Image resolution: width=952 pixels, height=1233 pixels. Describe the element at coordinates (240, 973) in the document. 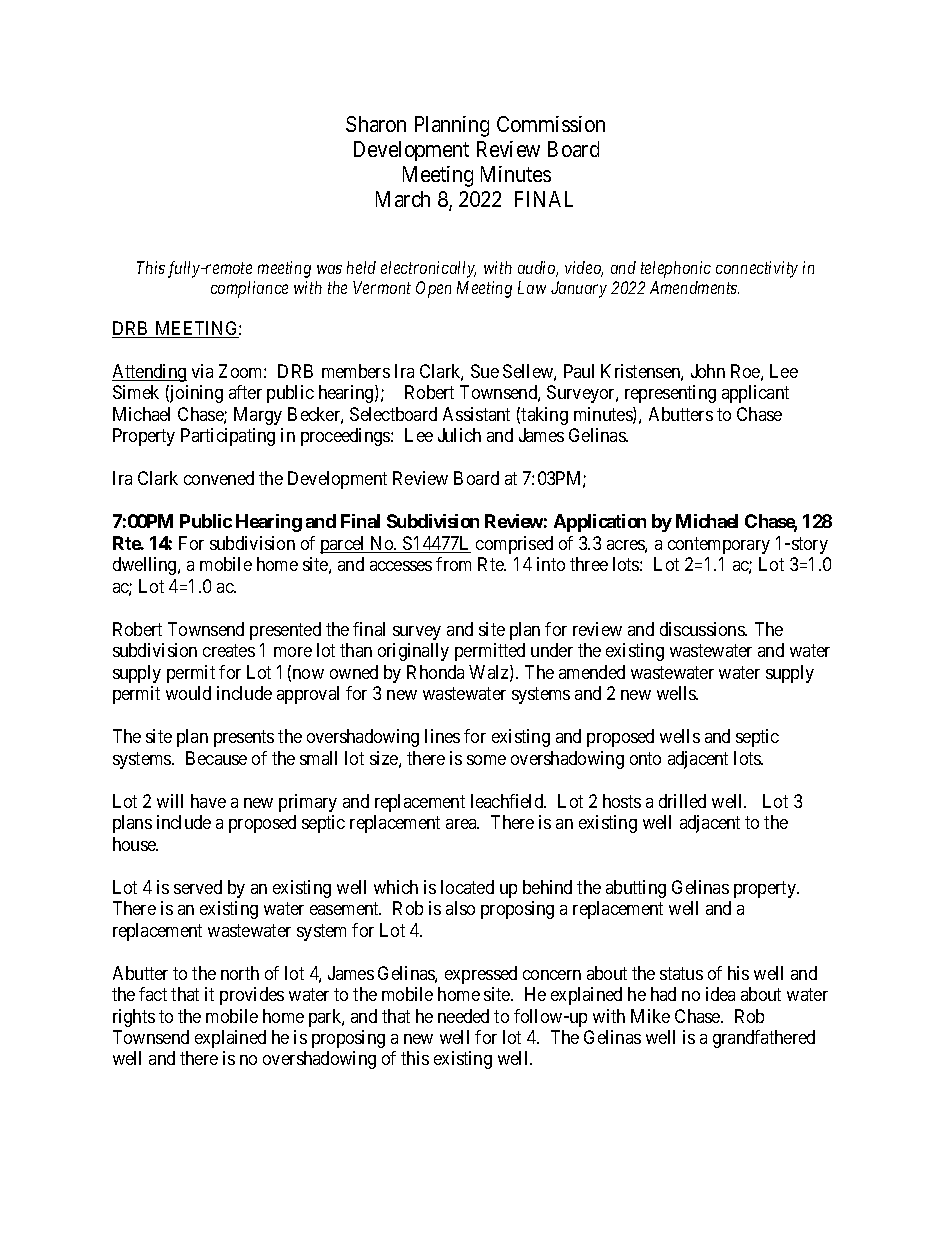

I see `north` at that location.
